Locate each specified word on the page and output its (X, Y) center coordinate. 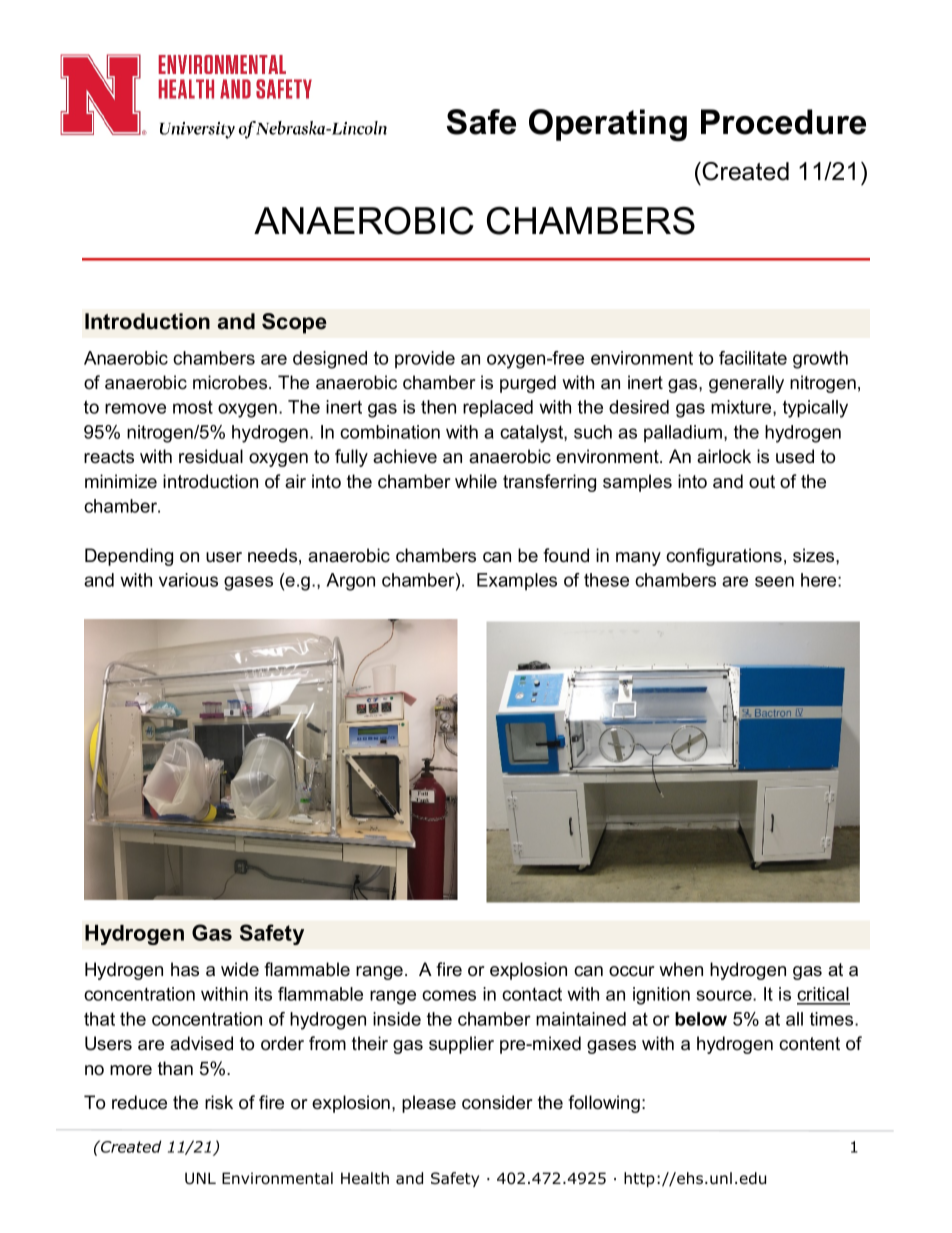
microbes (231, 382)
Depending (129, 557)
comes (449, 995)
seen (774, 581)
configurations (724, 557)
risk (219, 1102)
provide (425, 359)
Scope (294, 323)
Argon (350, 582)
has (185, 969)
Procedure (783, 122)
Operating (608, 125)
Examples (517, 581)
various (188, 580)
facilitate (753, 358)
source (725, 995)
